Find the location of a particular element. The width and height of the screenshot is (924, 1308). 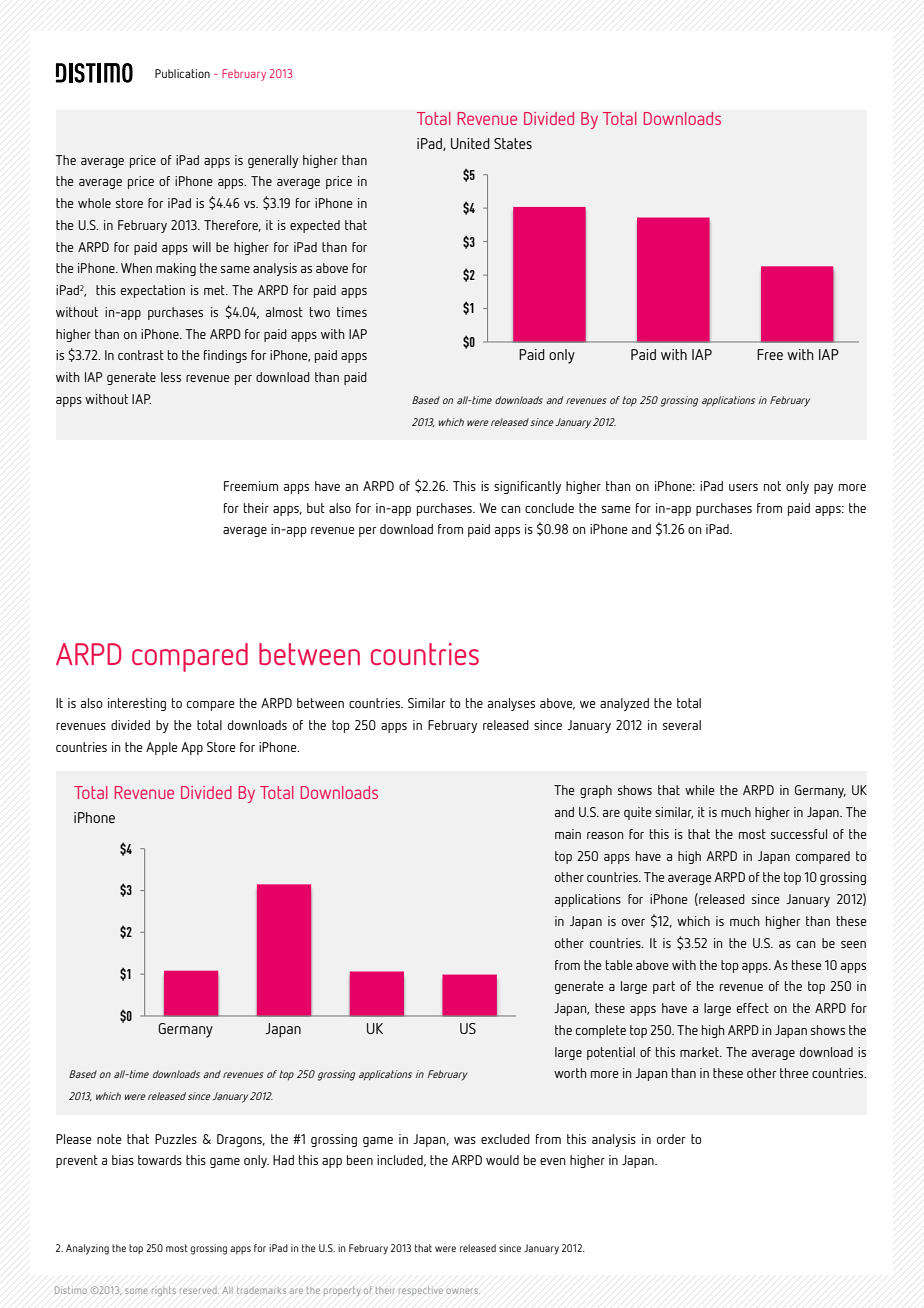

users is located at coordinates (743, 487).
